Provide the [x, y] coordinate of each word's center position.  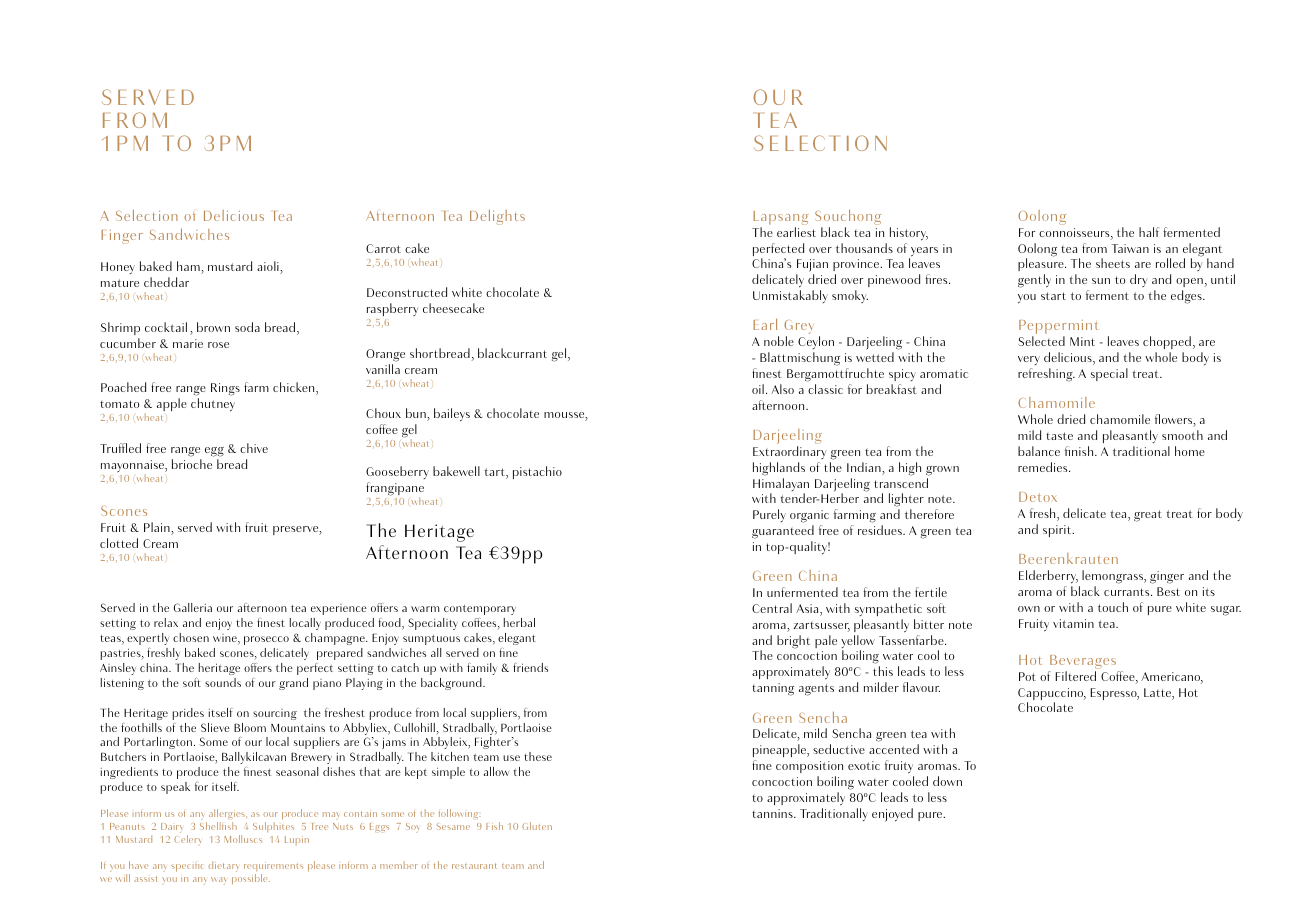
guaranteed [783, 532]
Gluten [537, 826]
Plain [158, 528]
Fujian [812, 267]
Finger [122, 237]
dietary [223, 866]
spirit [1058, 531]
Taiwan [1130, 248]
